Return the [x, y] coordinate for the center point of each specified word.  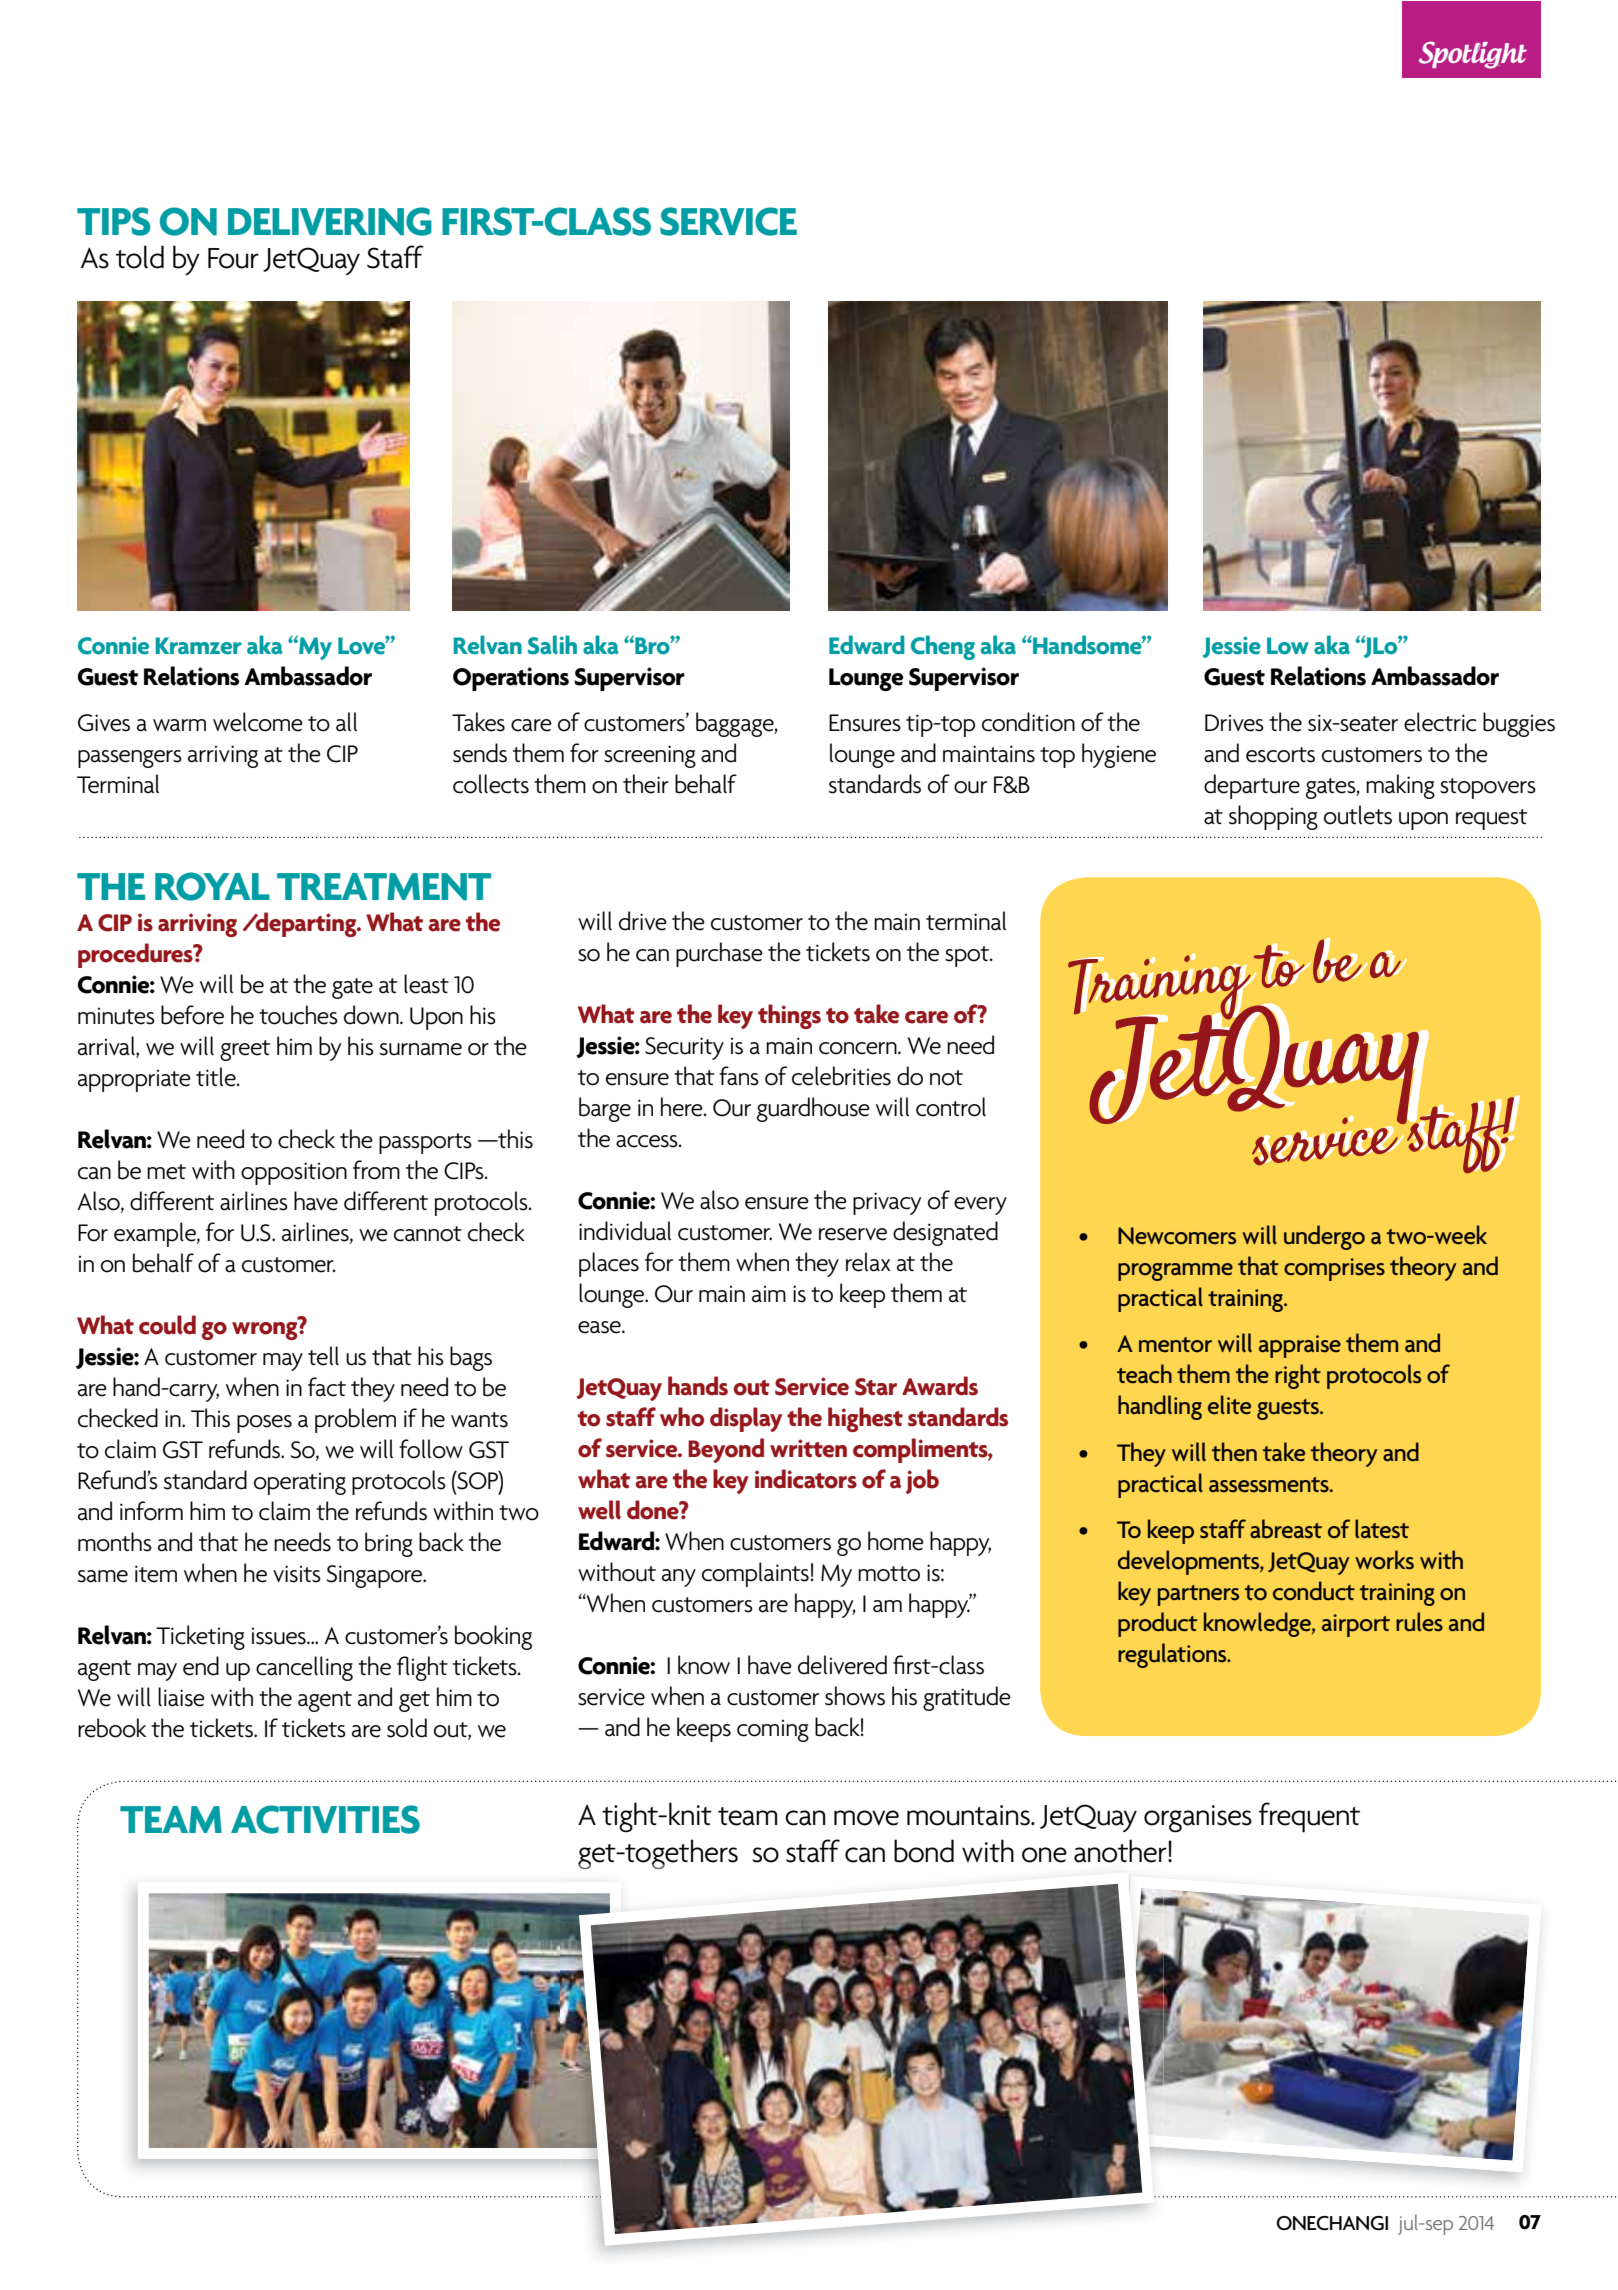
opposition [294, 1173]
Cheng [943, 647]
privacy [887, 1203]
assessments [1270, 1485]
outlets [1358, 815]
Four [233, 258]
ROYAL [212, 886]
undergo [1324, 1237]
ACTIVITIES [325, 1819]
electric [1440, 722]
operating [300, 1483]
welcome [258, 722]
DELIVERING [330, 221]
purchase [719, 954]
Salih [552, 645]
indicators [806, 1479]
